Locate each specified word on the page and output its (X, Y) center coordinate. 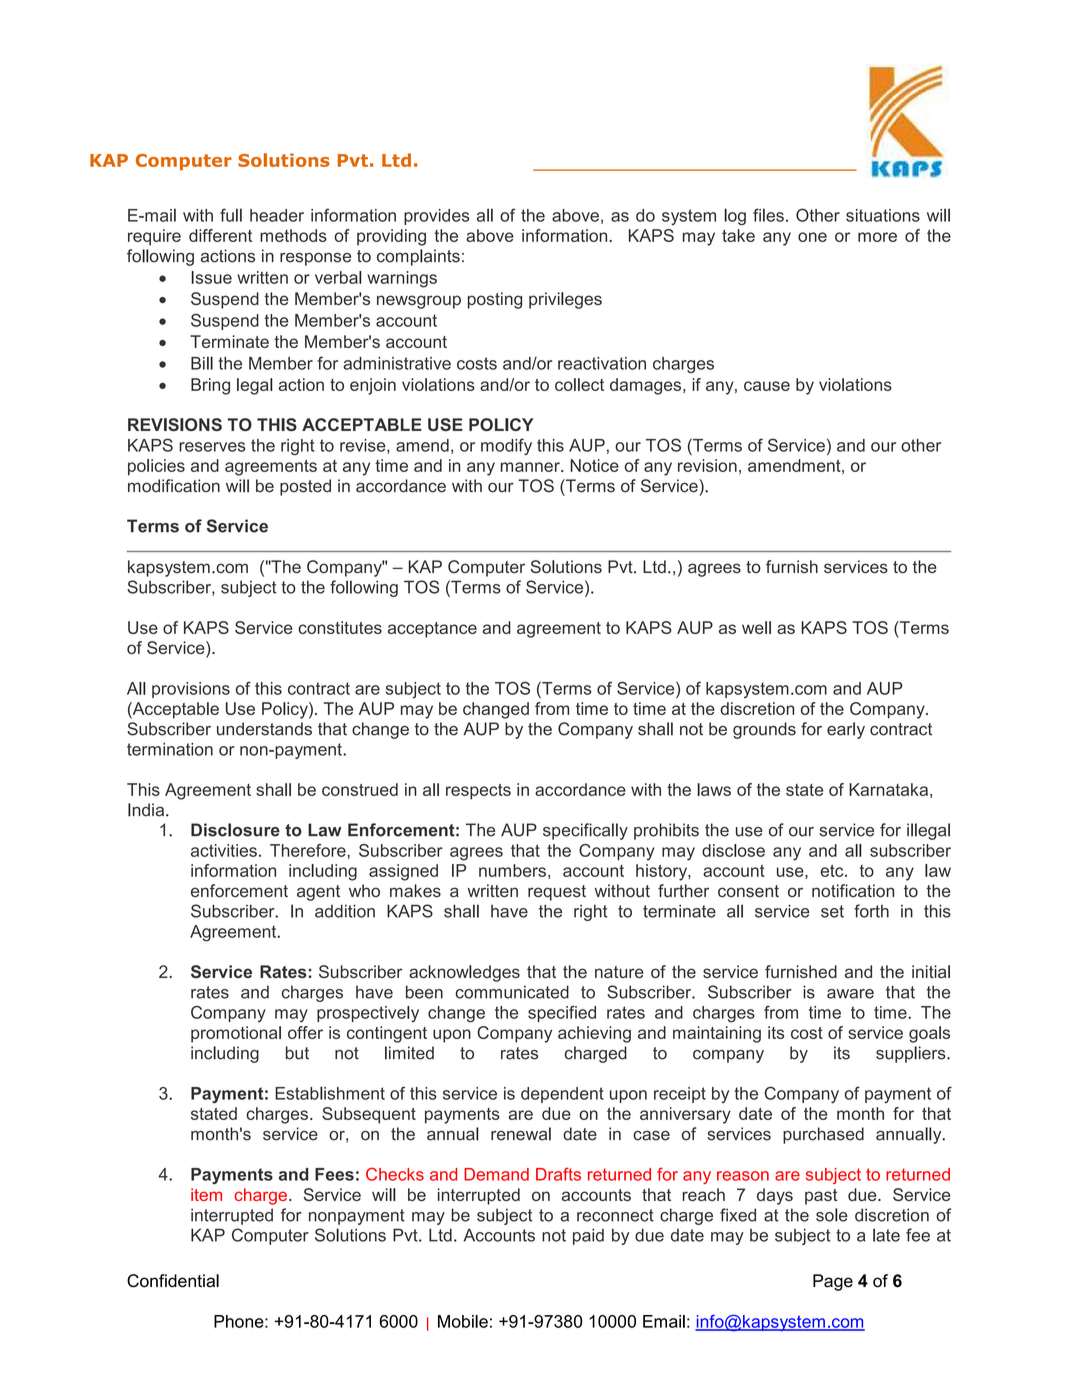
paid (588, 1237)
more (877, 237)
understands (264, 729)
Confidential (173, 1281)
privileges (565, 300)
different (220, 235)
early (846, 730)
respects (478, 792)
